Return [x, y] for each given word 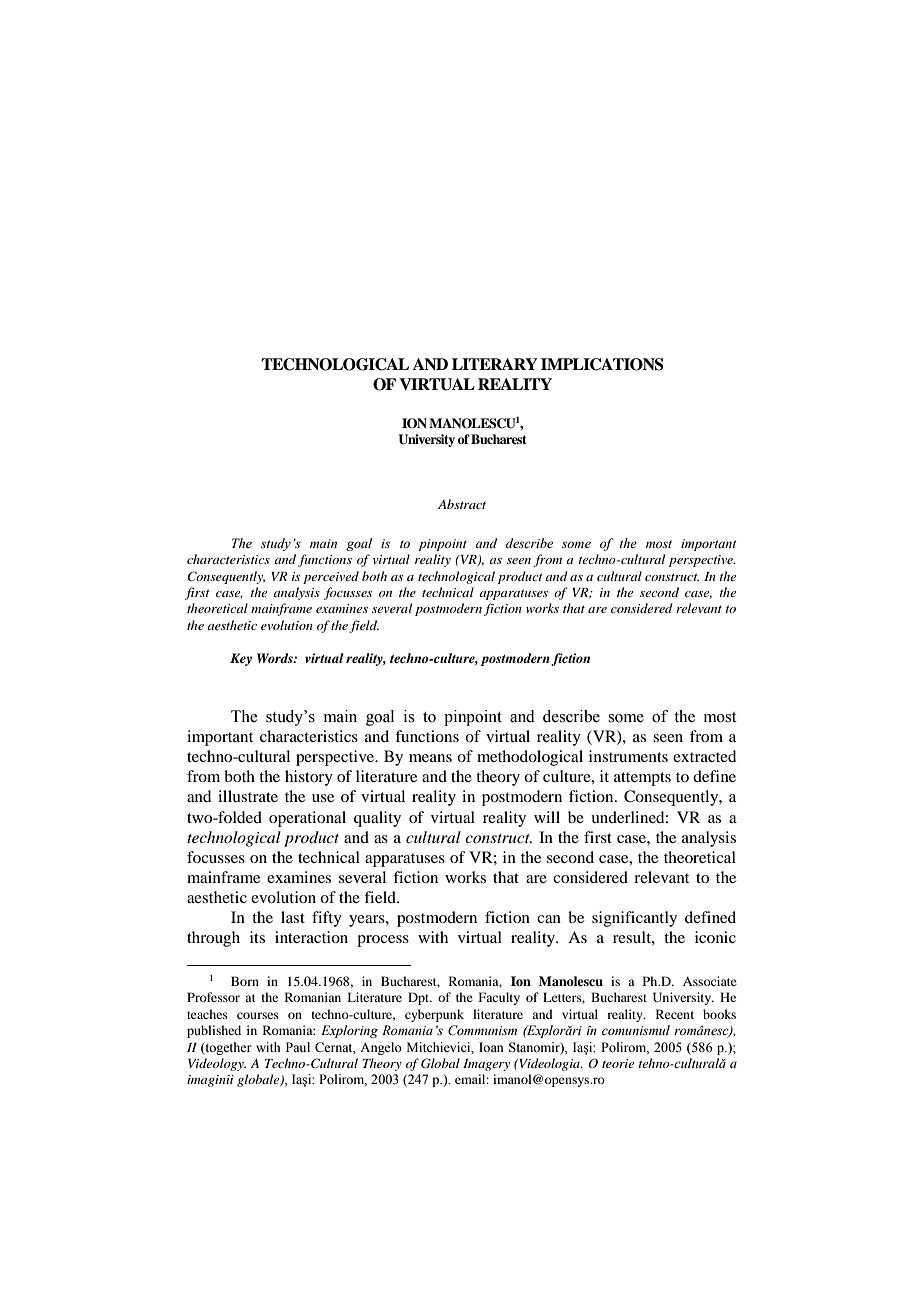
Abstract [462, 504]
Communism [482, 1030]
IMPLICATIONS [602, 364]
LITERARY [495, 364]
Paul [298, 1047]
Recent [675, 1014]
